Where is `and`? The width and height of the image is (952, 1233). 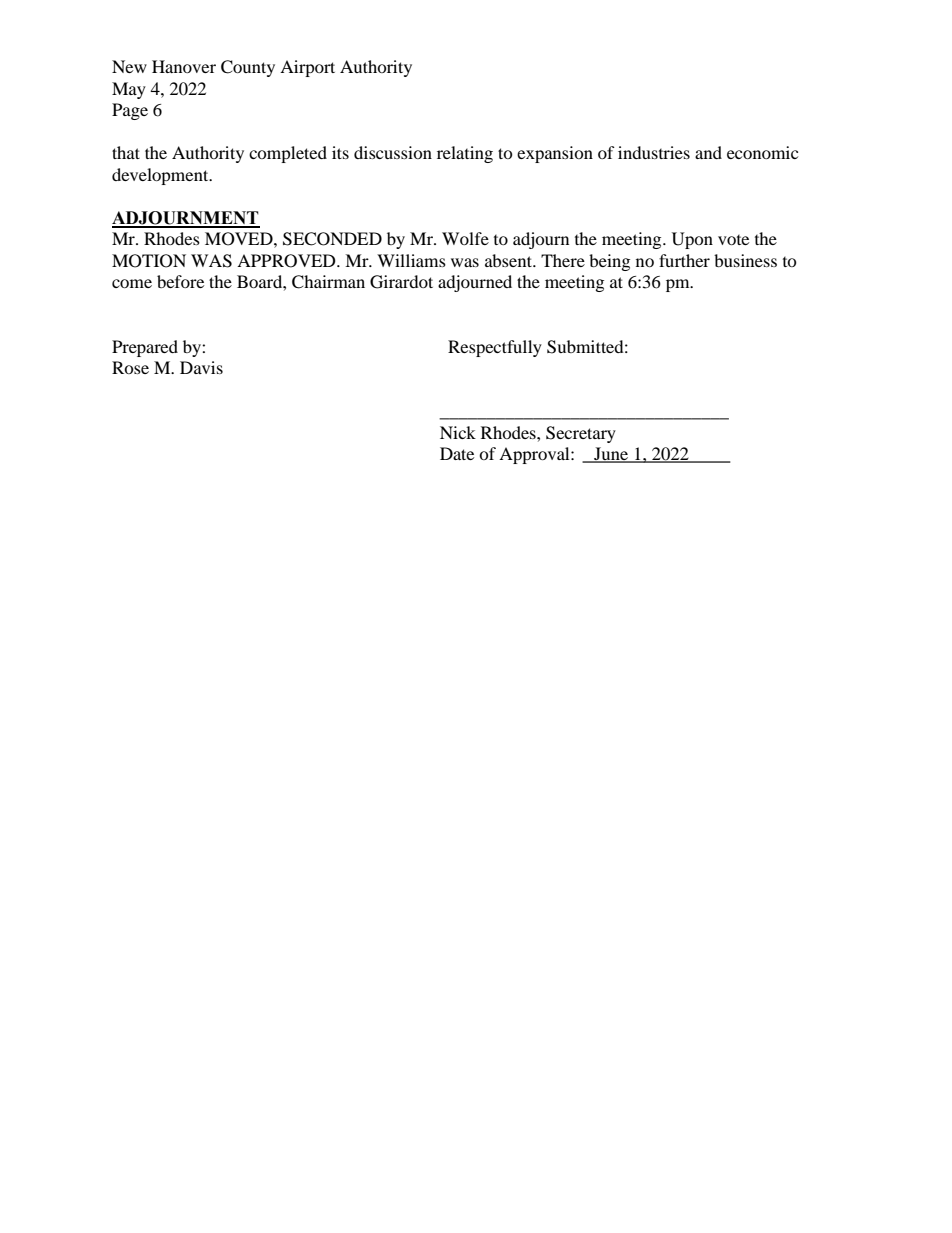 and is located at coordinates (708, 152).
